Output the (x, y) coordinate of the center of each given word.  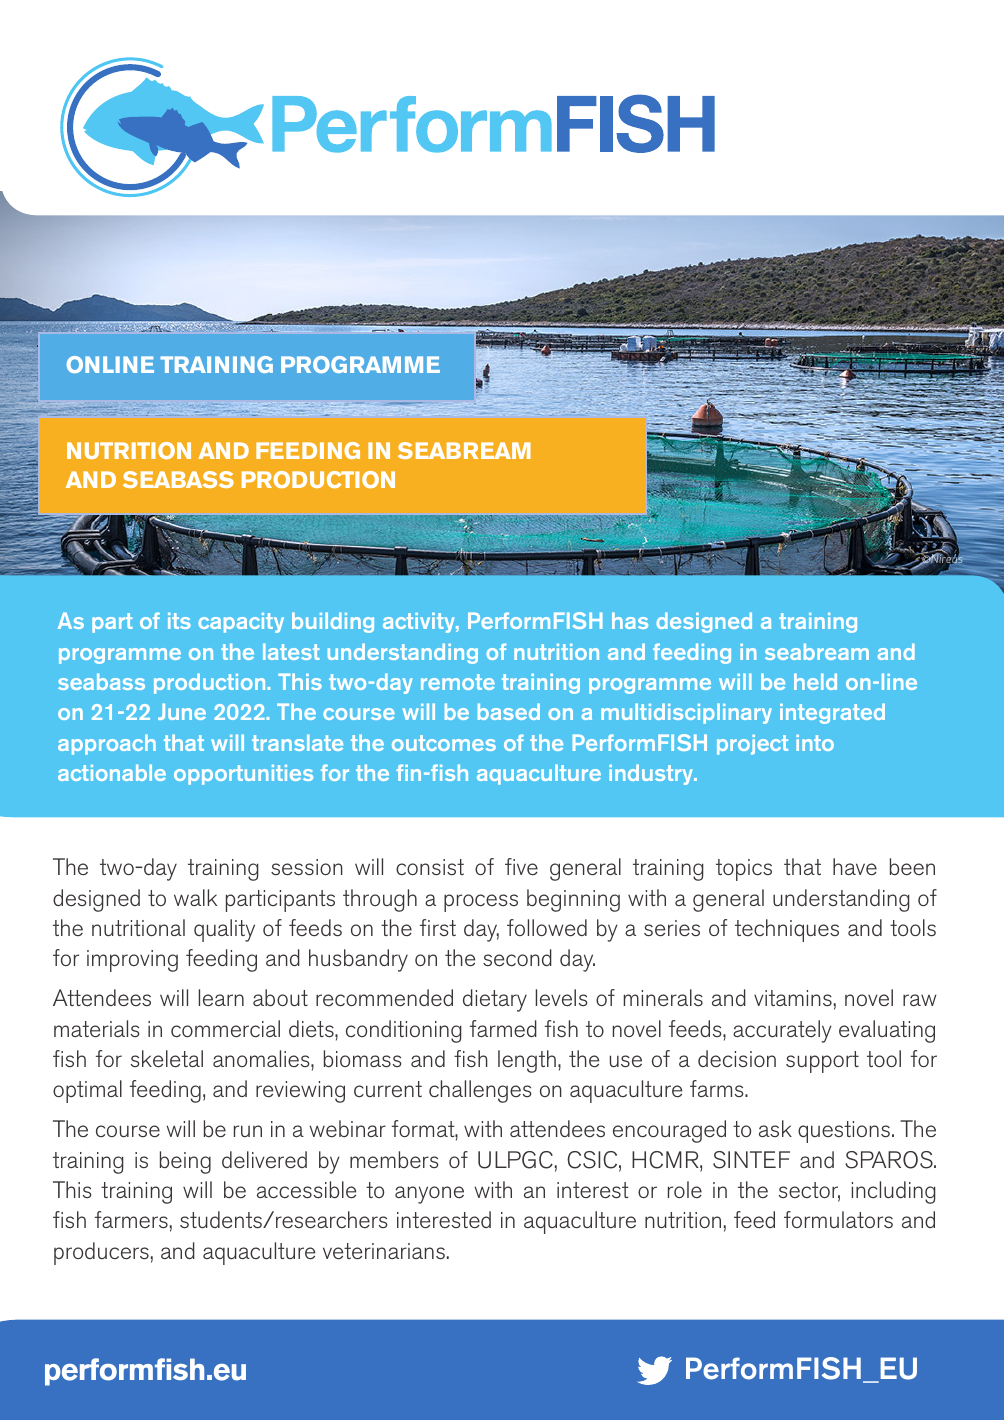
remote (458, 682)
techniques (787, 930)
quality (224, 930)
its (179, 621)
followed (547, 928)
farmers (131, 1219)
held (815, 681)
